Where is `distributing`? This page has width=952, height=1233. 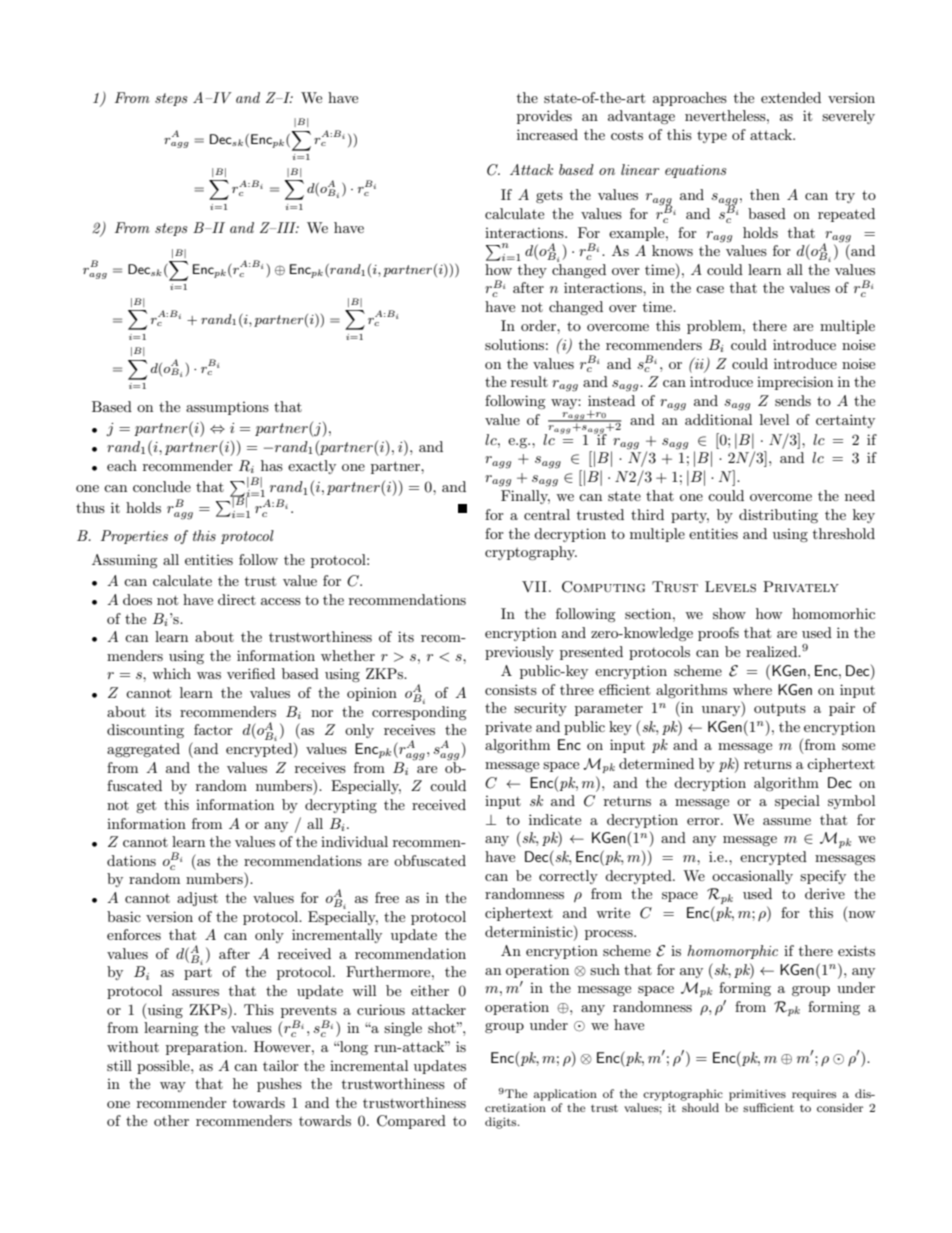
distributing is located at coordinates (778, 516).
